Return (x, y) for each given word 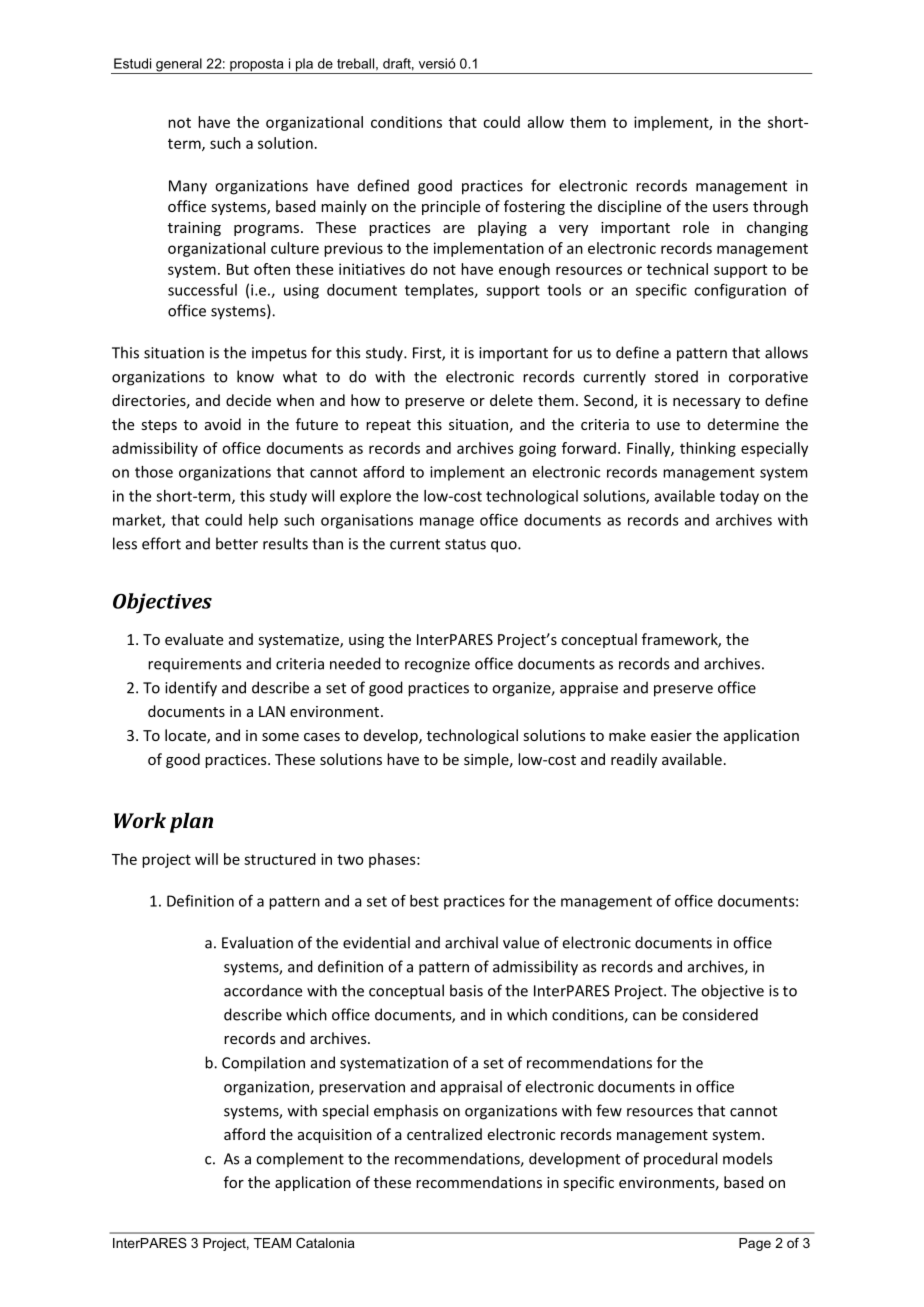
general (179, 66)
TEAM (272, 1243)
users (730, 208)
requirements (194, 665)
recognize (437, 665)
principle (451, 207)
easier (671, 735)
